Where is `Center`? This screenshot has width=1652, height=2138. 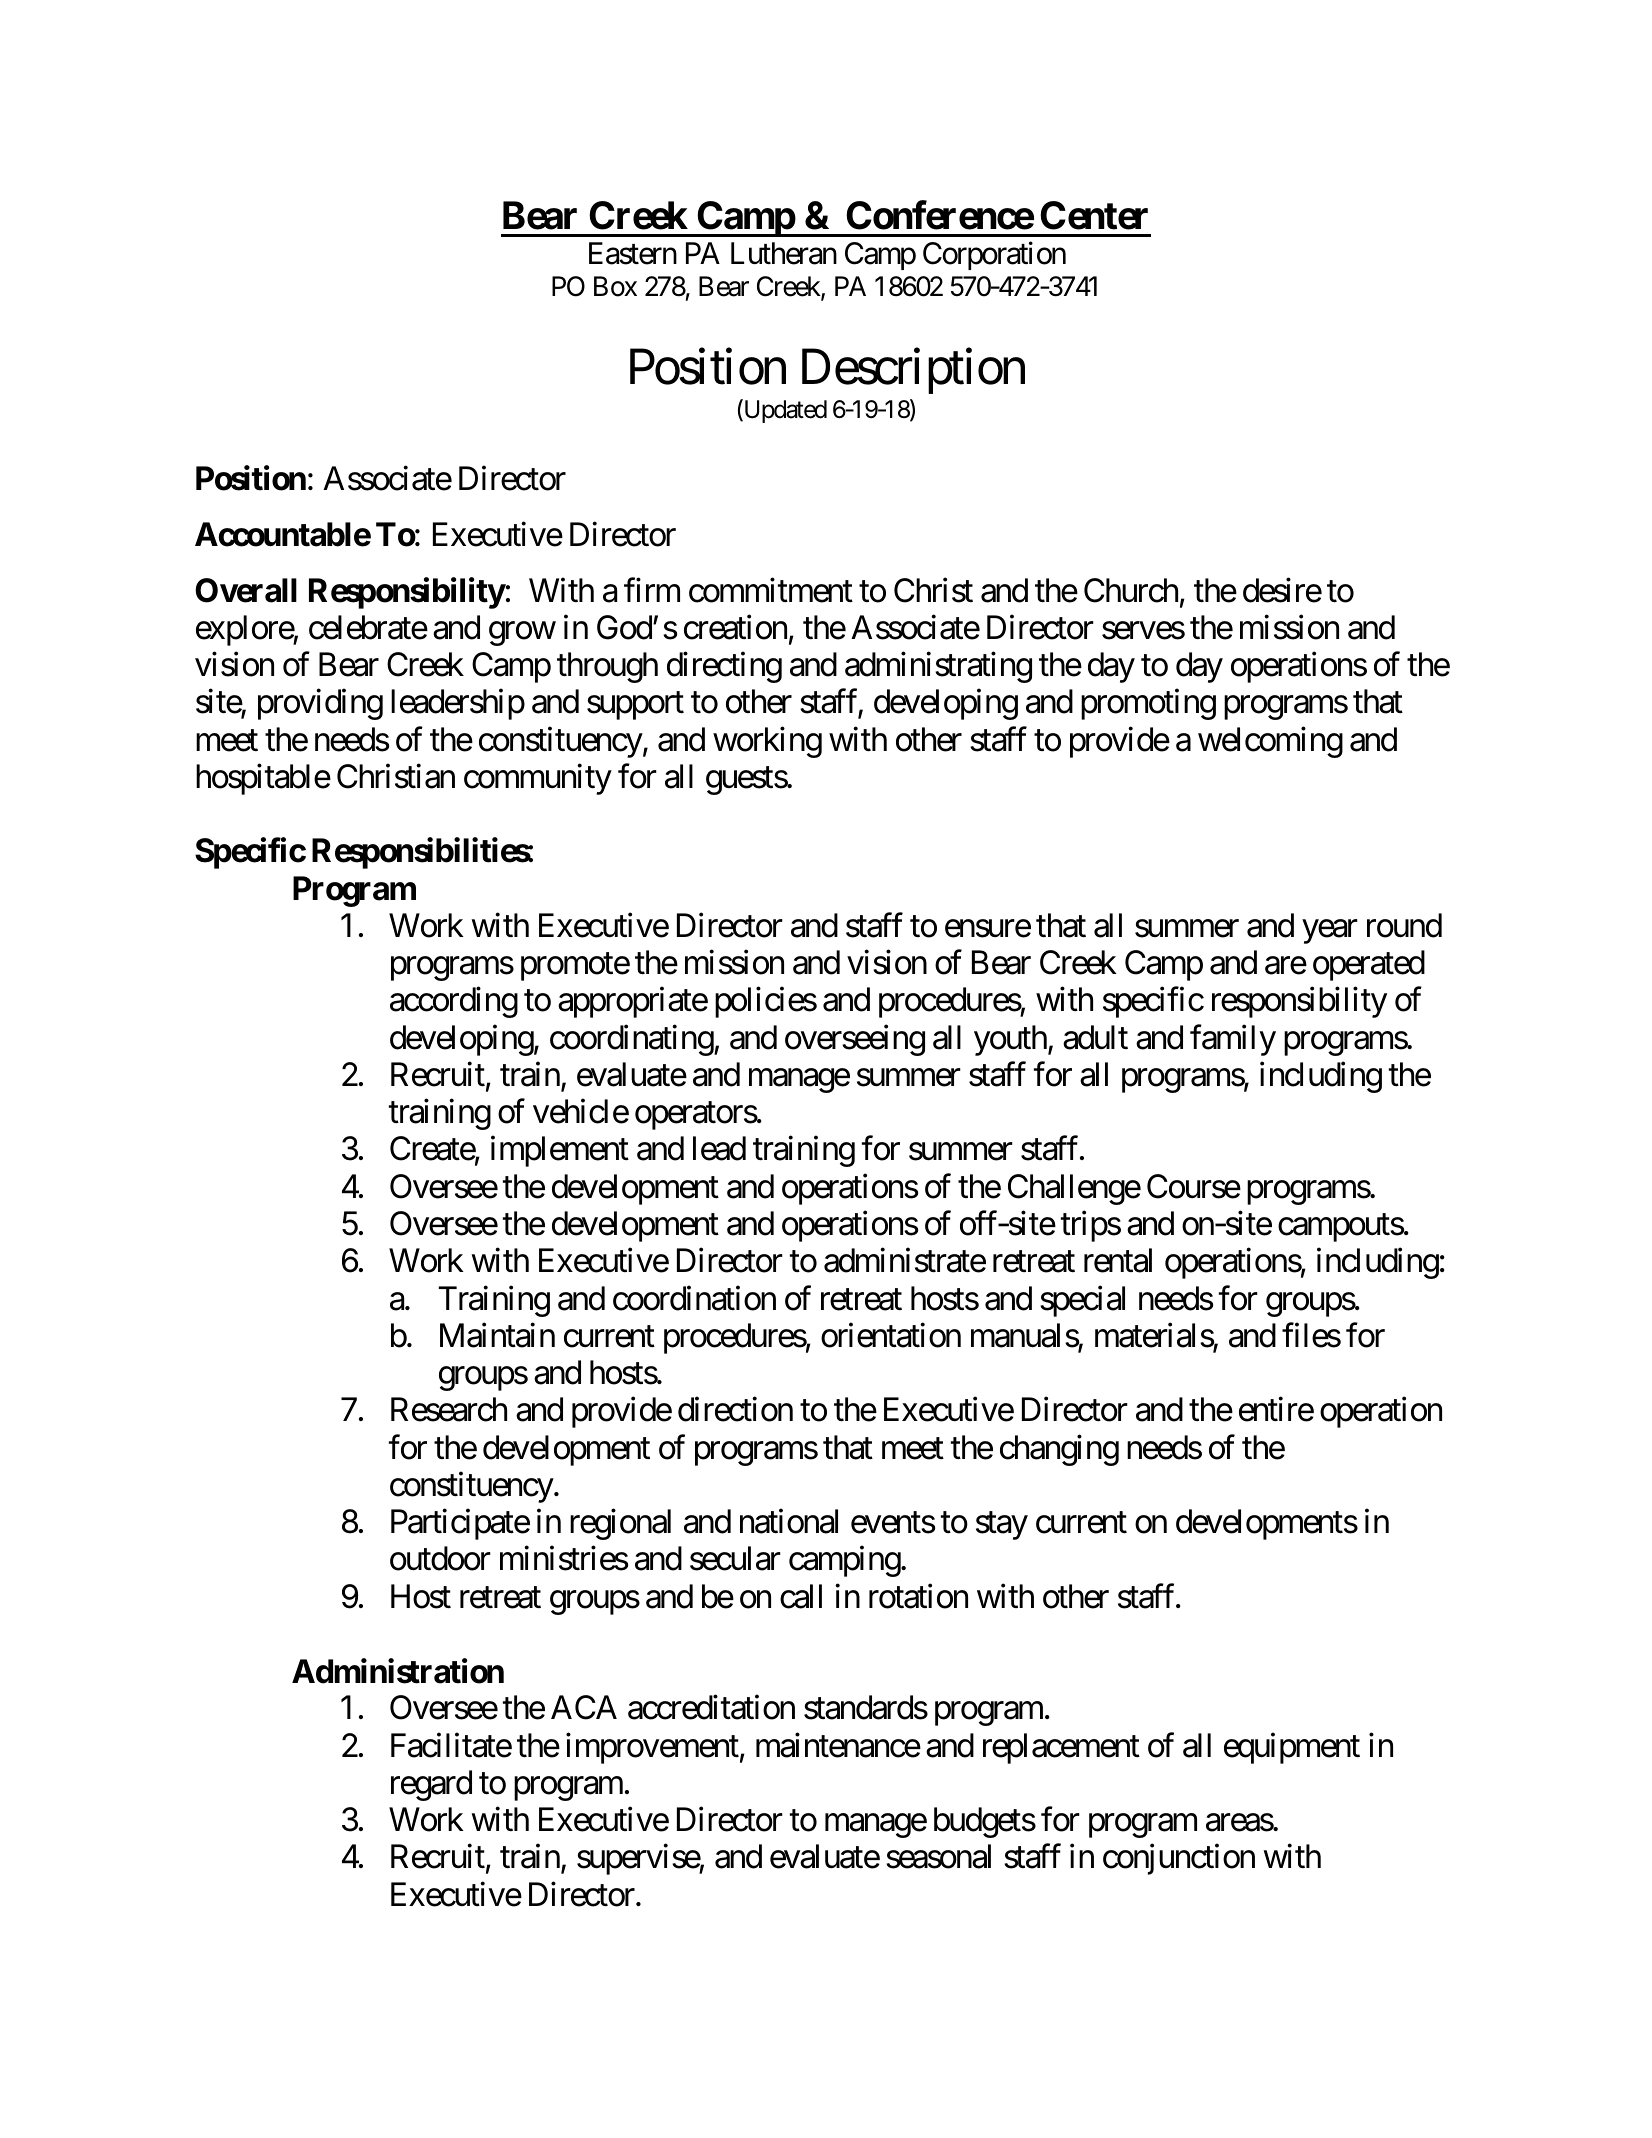
Center is located at coordinates (1094, 215).
